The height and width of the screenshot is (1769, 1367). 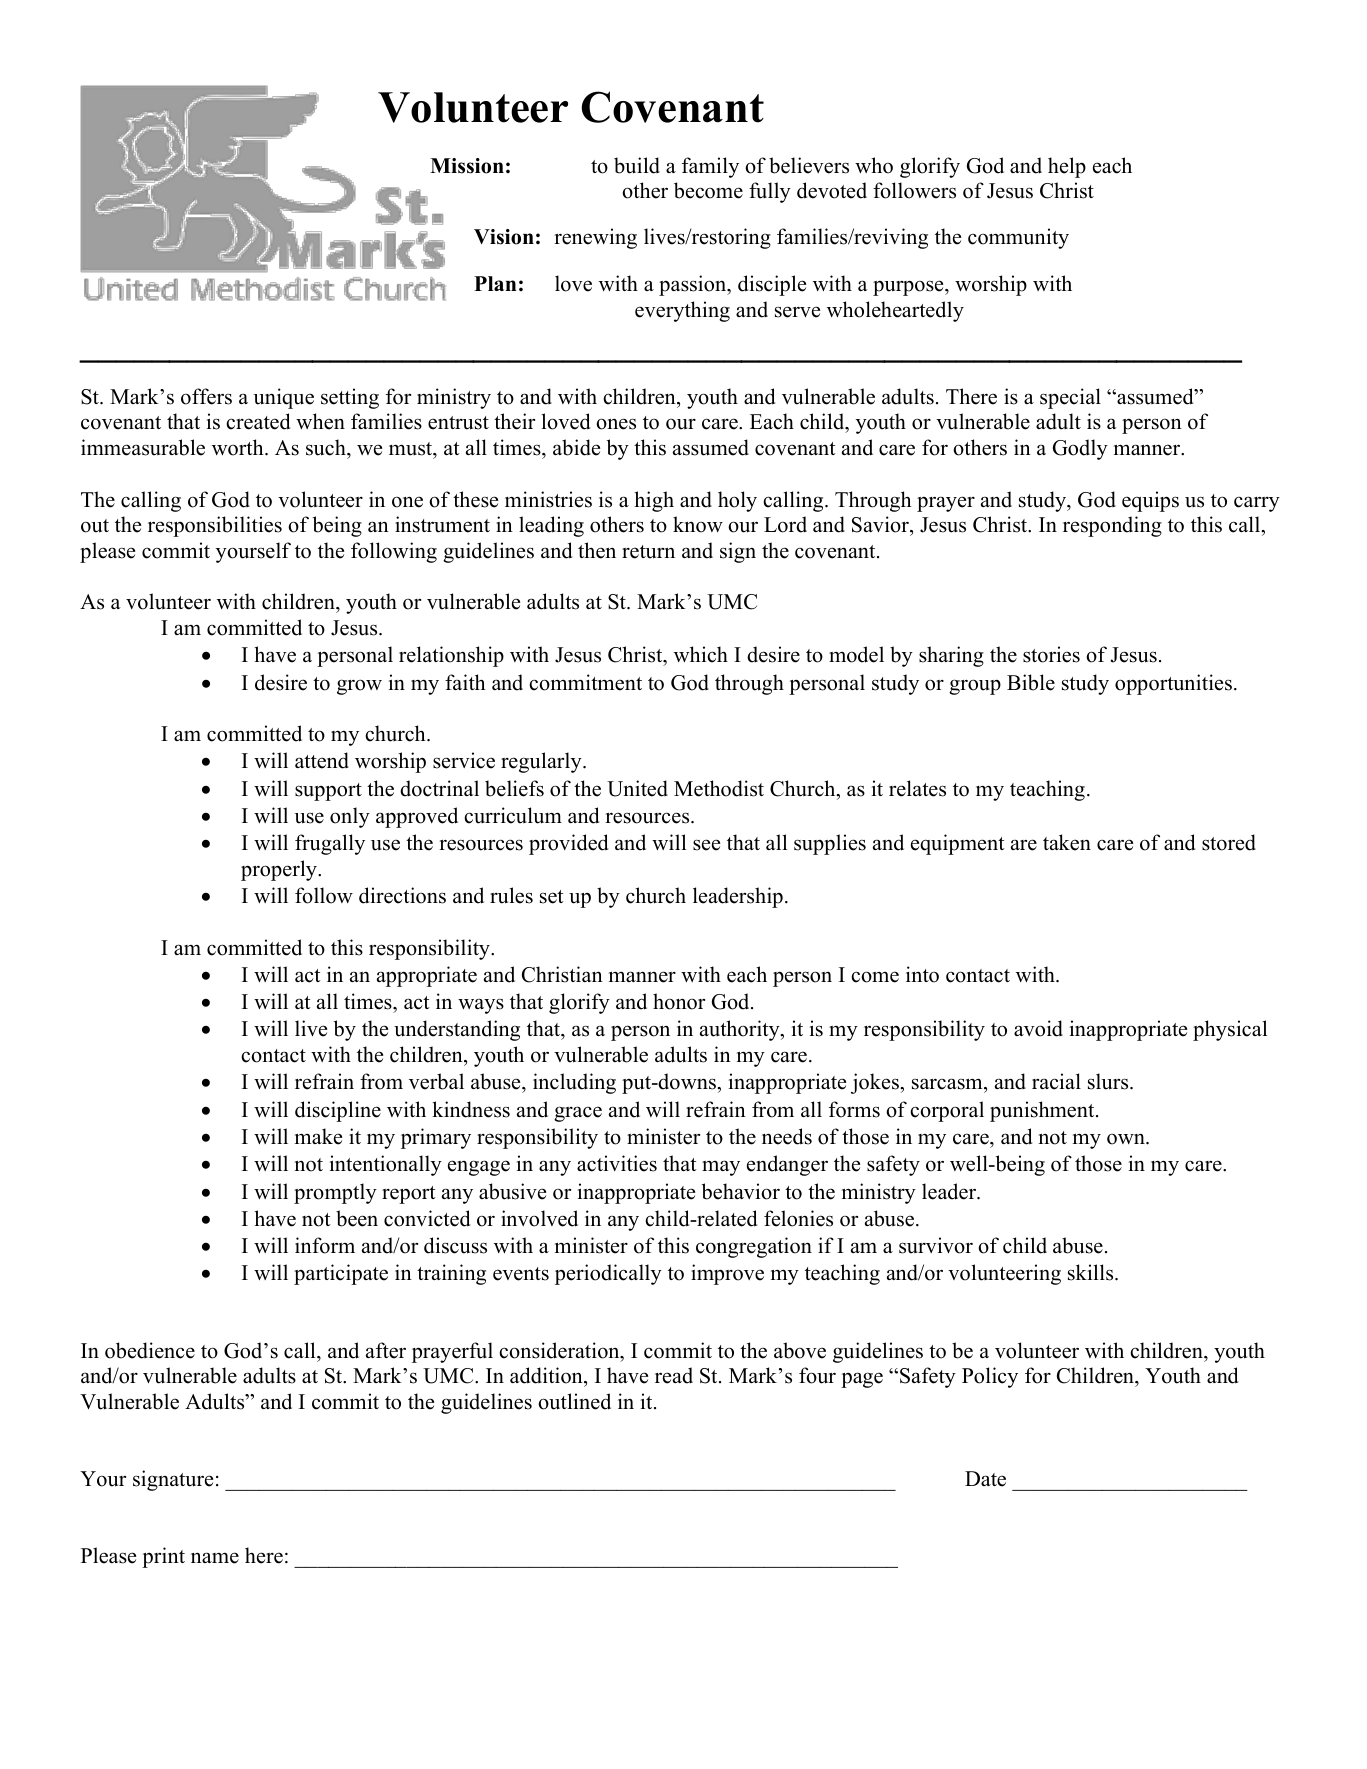 I want to click on which, so click(x=701, y=654).
